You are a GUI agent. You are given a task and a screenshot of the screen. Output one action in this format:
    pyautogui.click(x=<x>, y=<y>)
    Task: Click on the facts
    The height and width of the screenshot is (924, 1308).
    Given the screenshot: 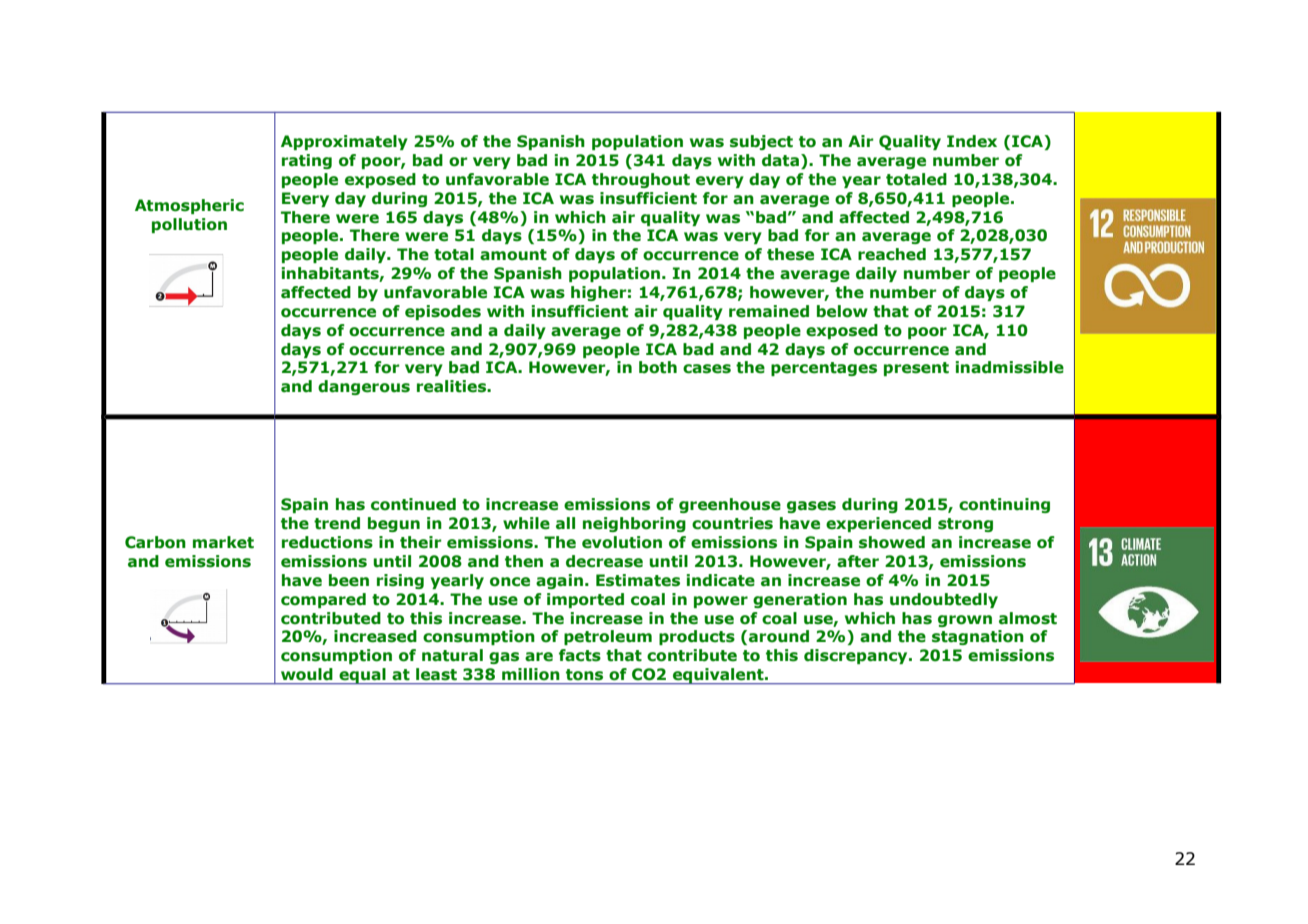 What is the action you would take?
    pyautogui.click(x=580, y=655)
